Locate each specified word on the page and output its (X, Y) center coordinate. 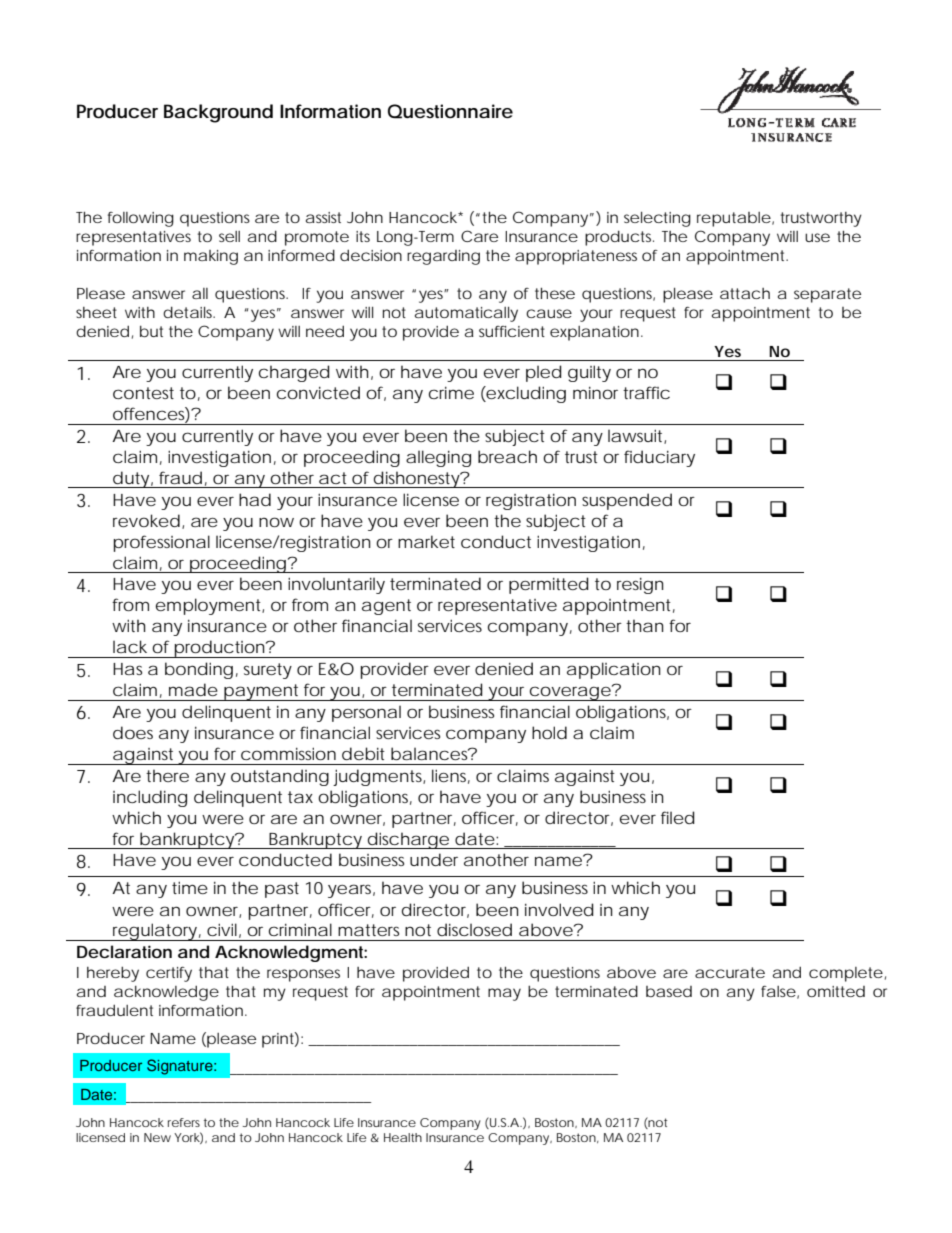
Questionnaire (450, 111)
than (645, 625)
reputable (734, 219)
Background (218, 113)
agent (386, 607)
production (219, 649)
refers (184, 1122)
